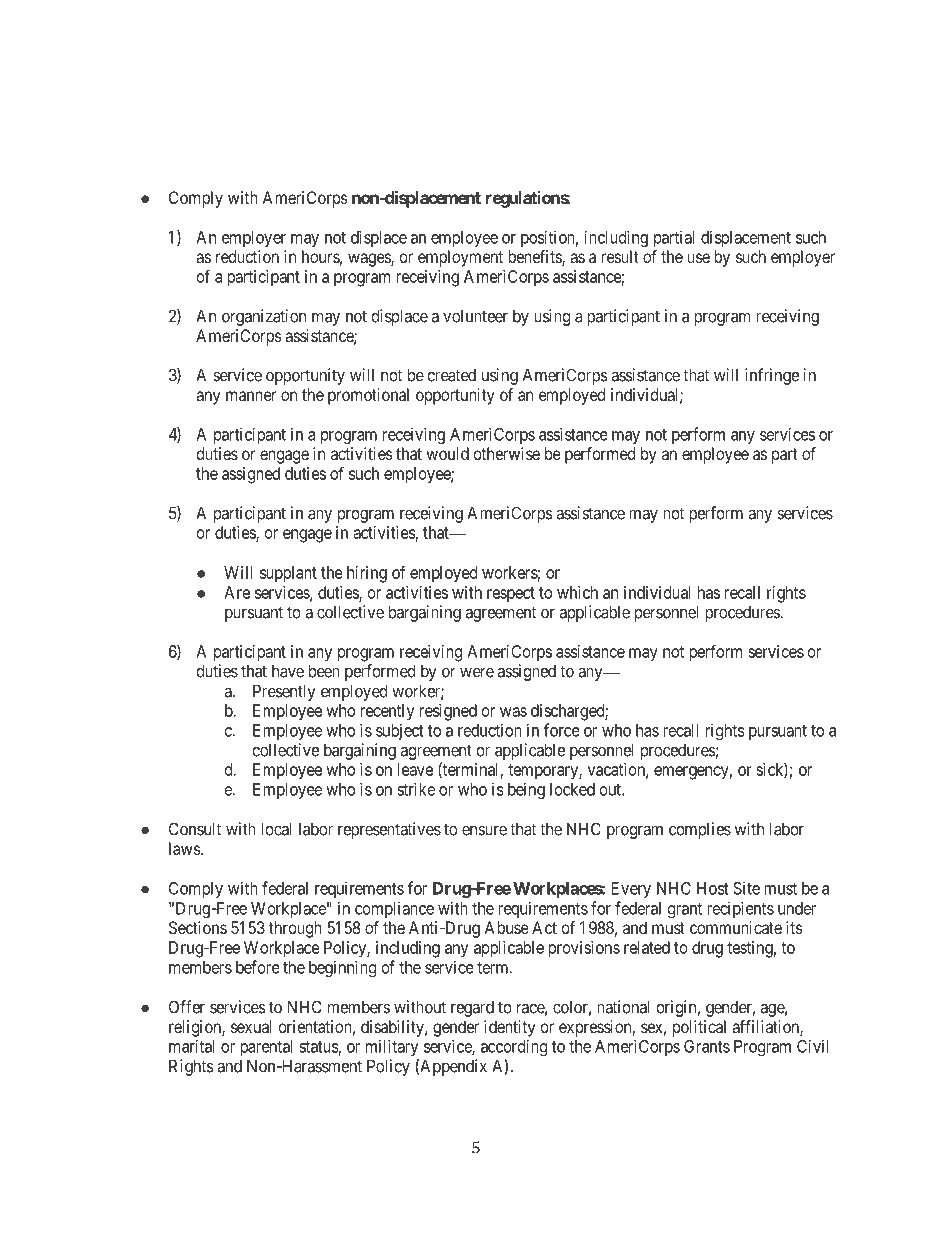 Image resolution: width=952 pixels, height=1233 pixels. Describe the element at coordinates (509, 1028) in the document. I see `identity` at that location.
